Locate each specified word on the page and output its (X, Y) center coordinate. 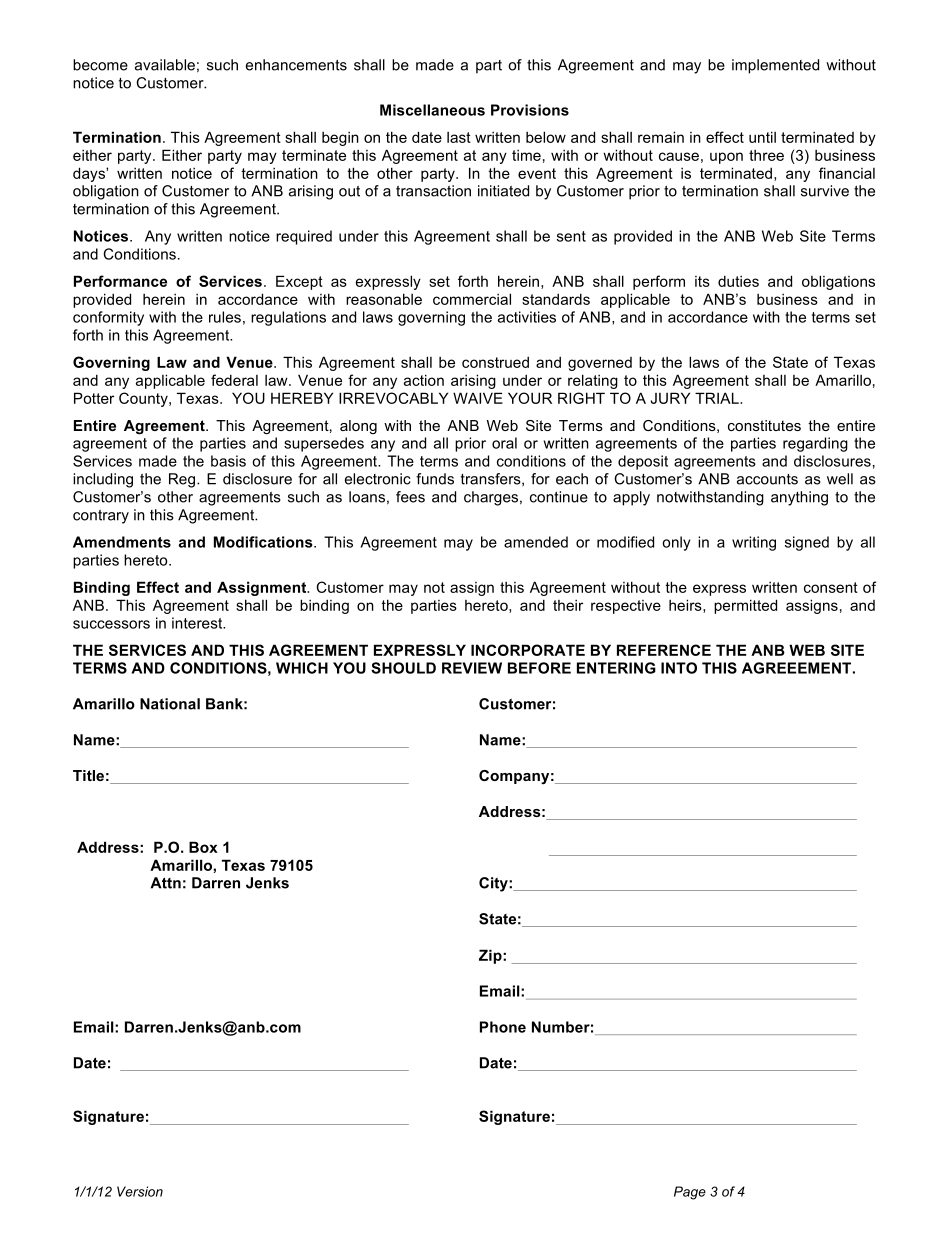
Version (140, 1191)
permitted (745, 606)
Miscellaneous (432, 110)
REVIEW (472, 668)
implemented (775, 66)
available (165, 65)
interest (198, 623)
